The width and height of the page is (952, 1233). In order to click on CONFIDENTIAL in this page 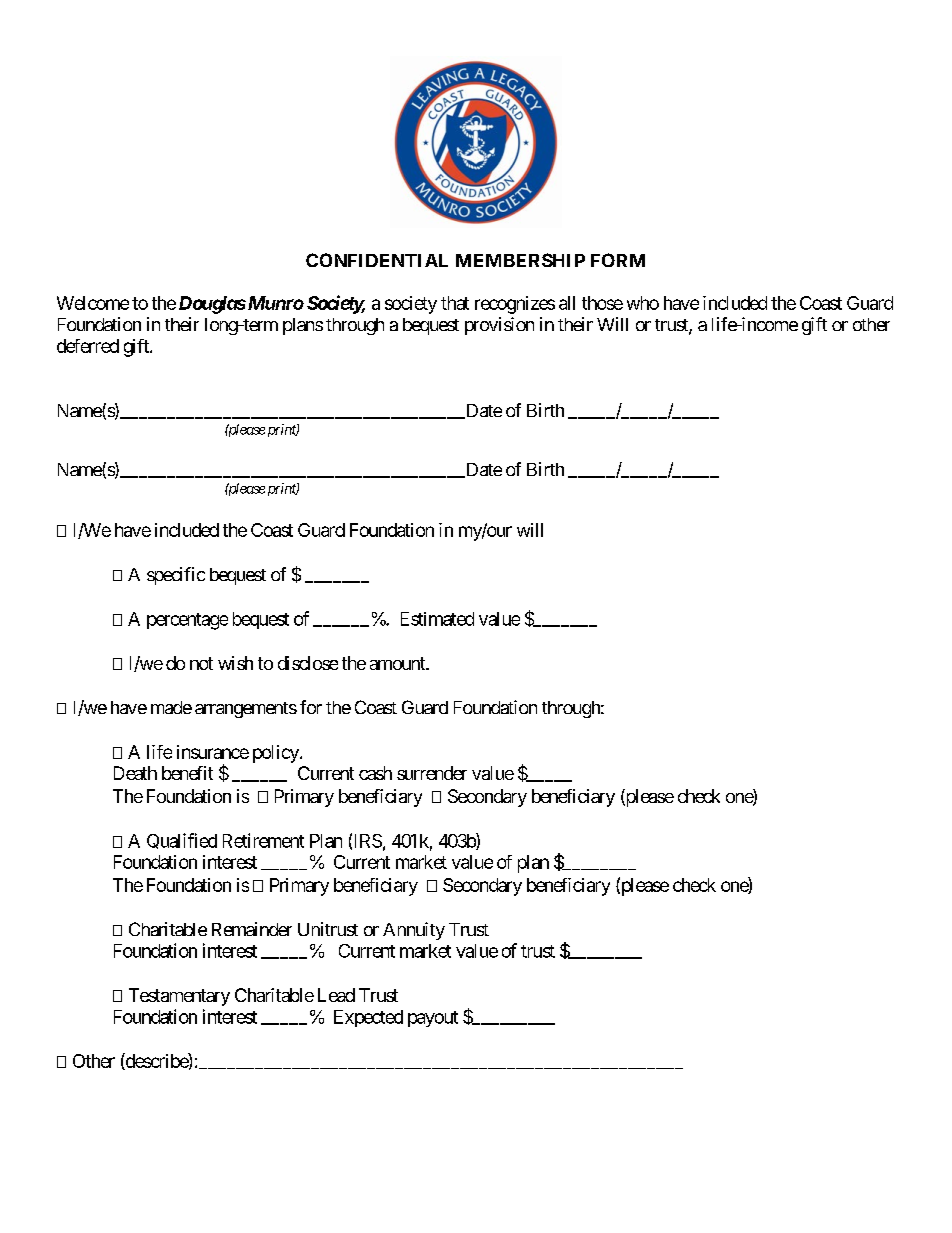, I will do `click(377, 260)`.
